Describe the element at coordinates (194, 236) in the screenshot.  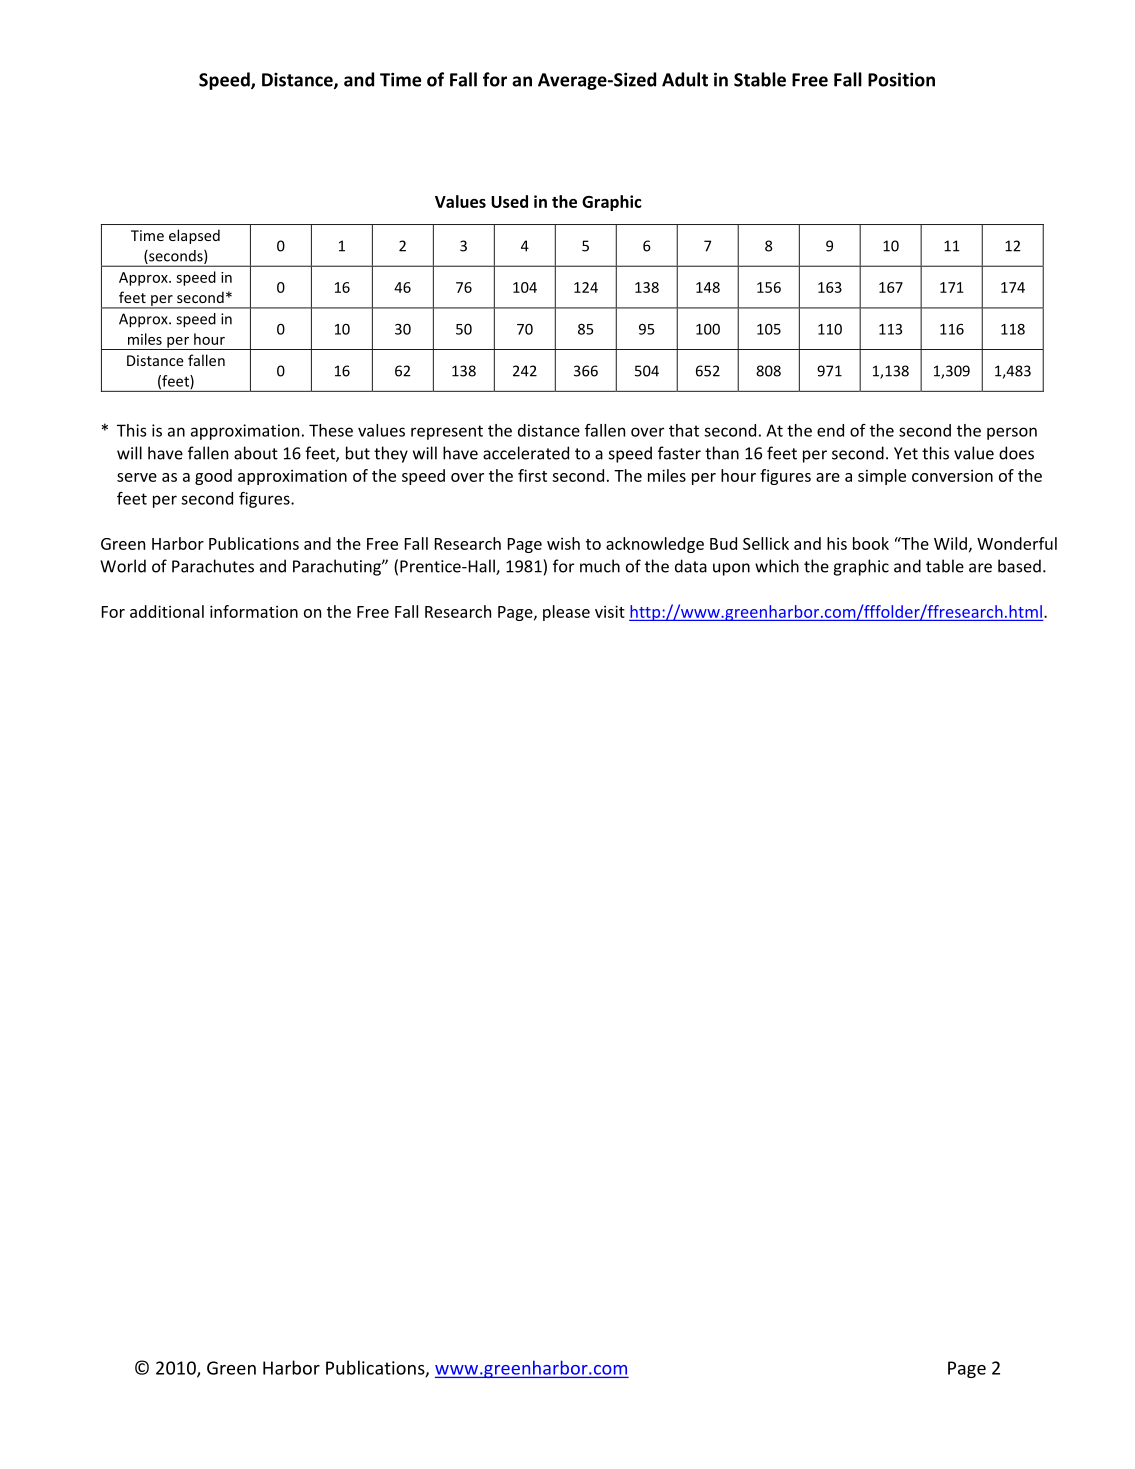
I see `elapsed` at that location.
